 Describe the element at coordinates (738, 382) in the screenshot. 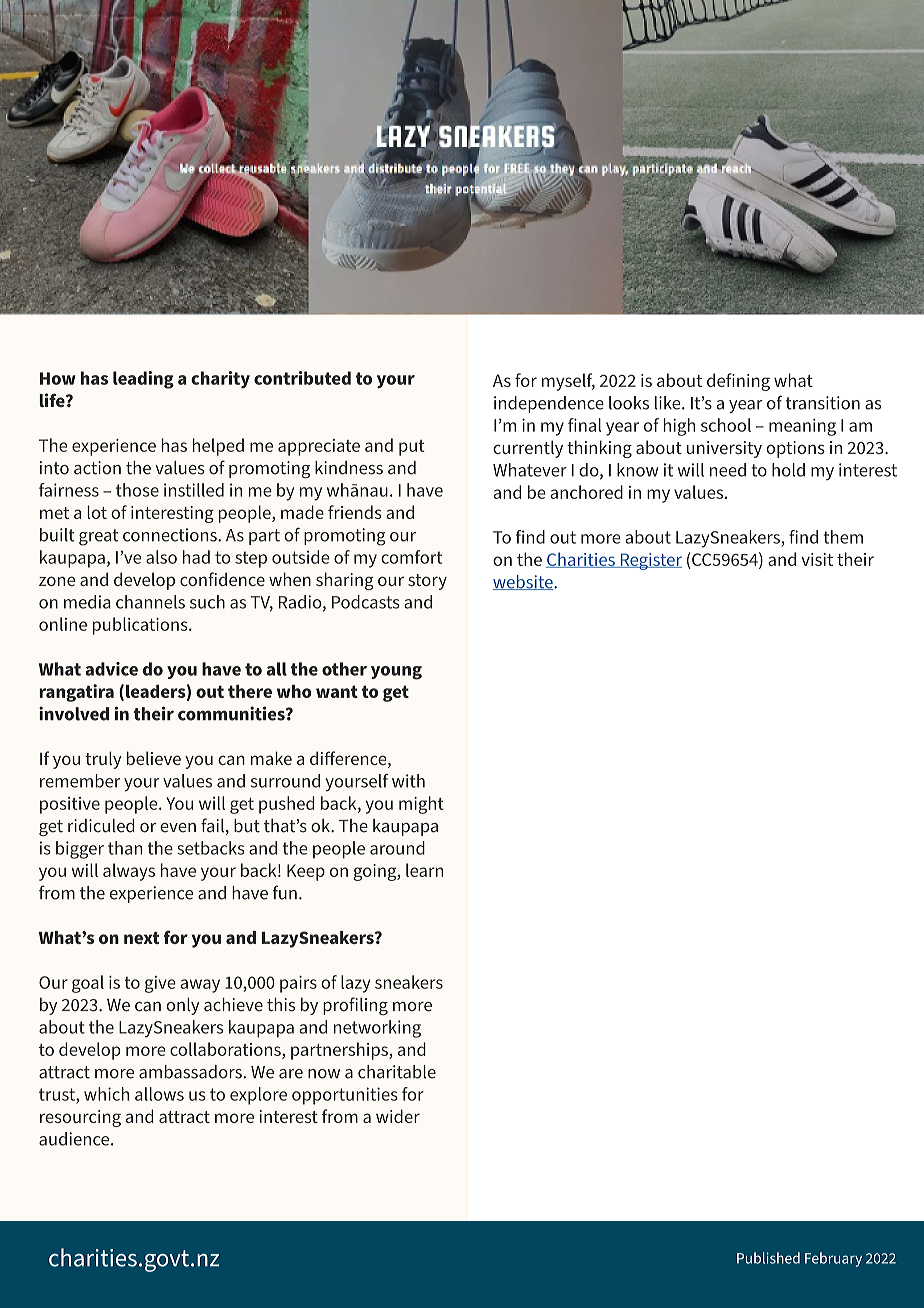

I see `defining` at that location.
